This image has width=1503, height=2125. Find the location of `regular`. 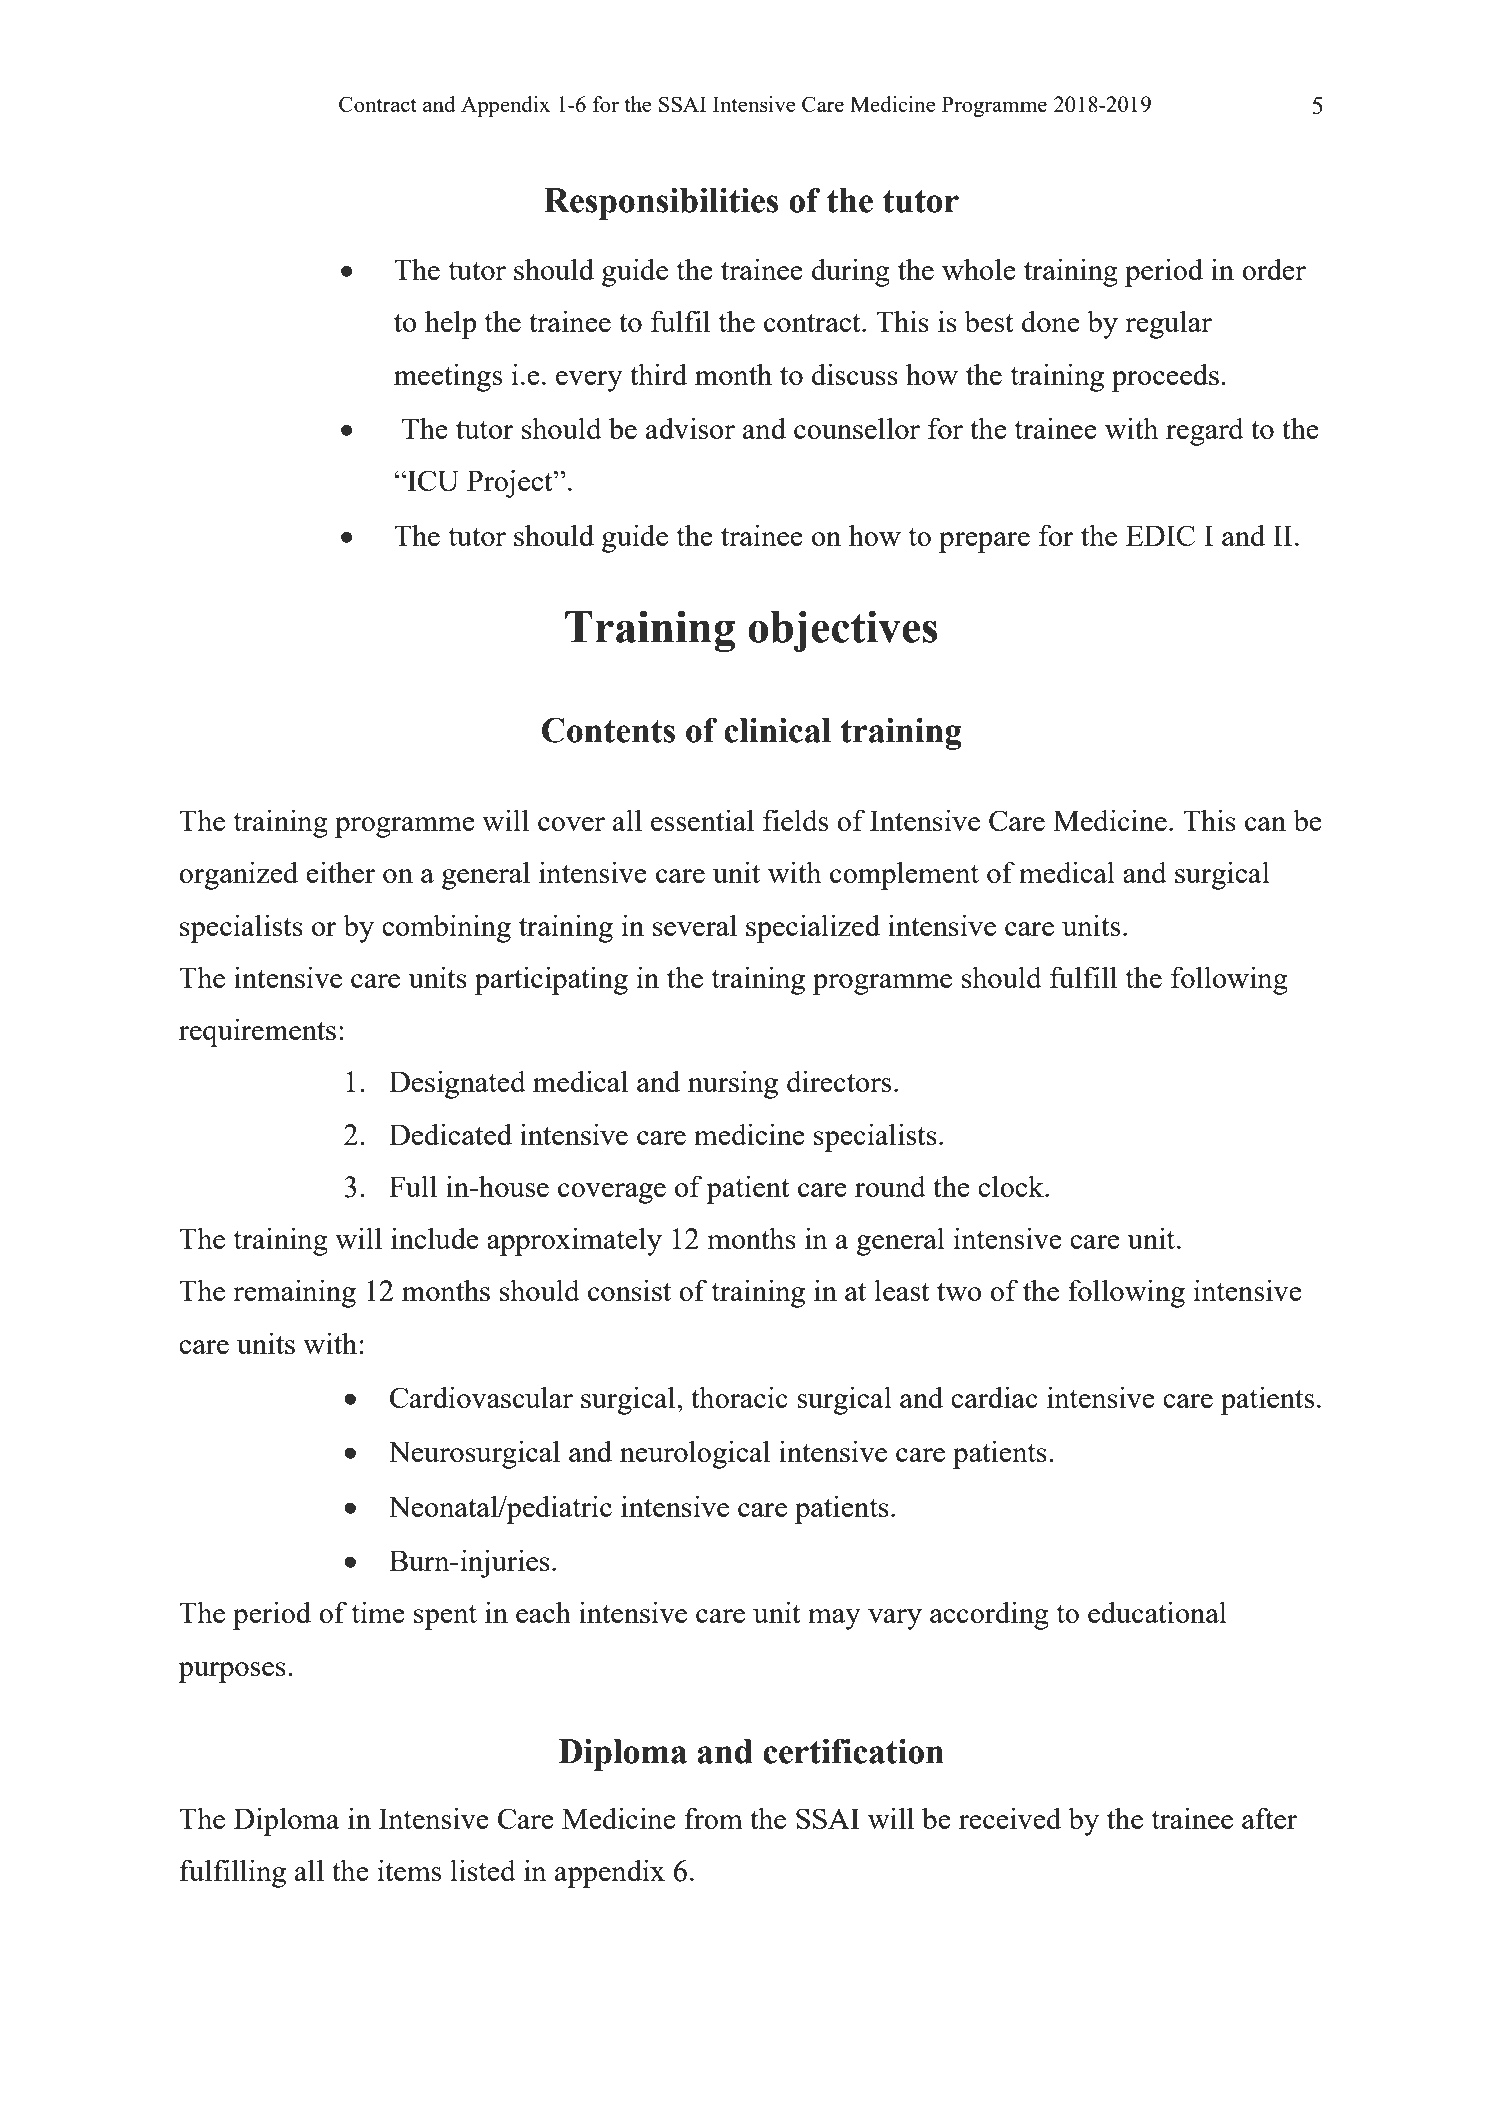

regular is located at coordinates (1168, 324).
